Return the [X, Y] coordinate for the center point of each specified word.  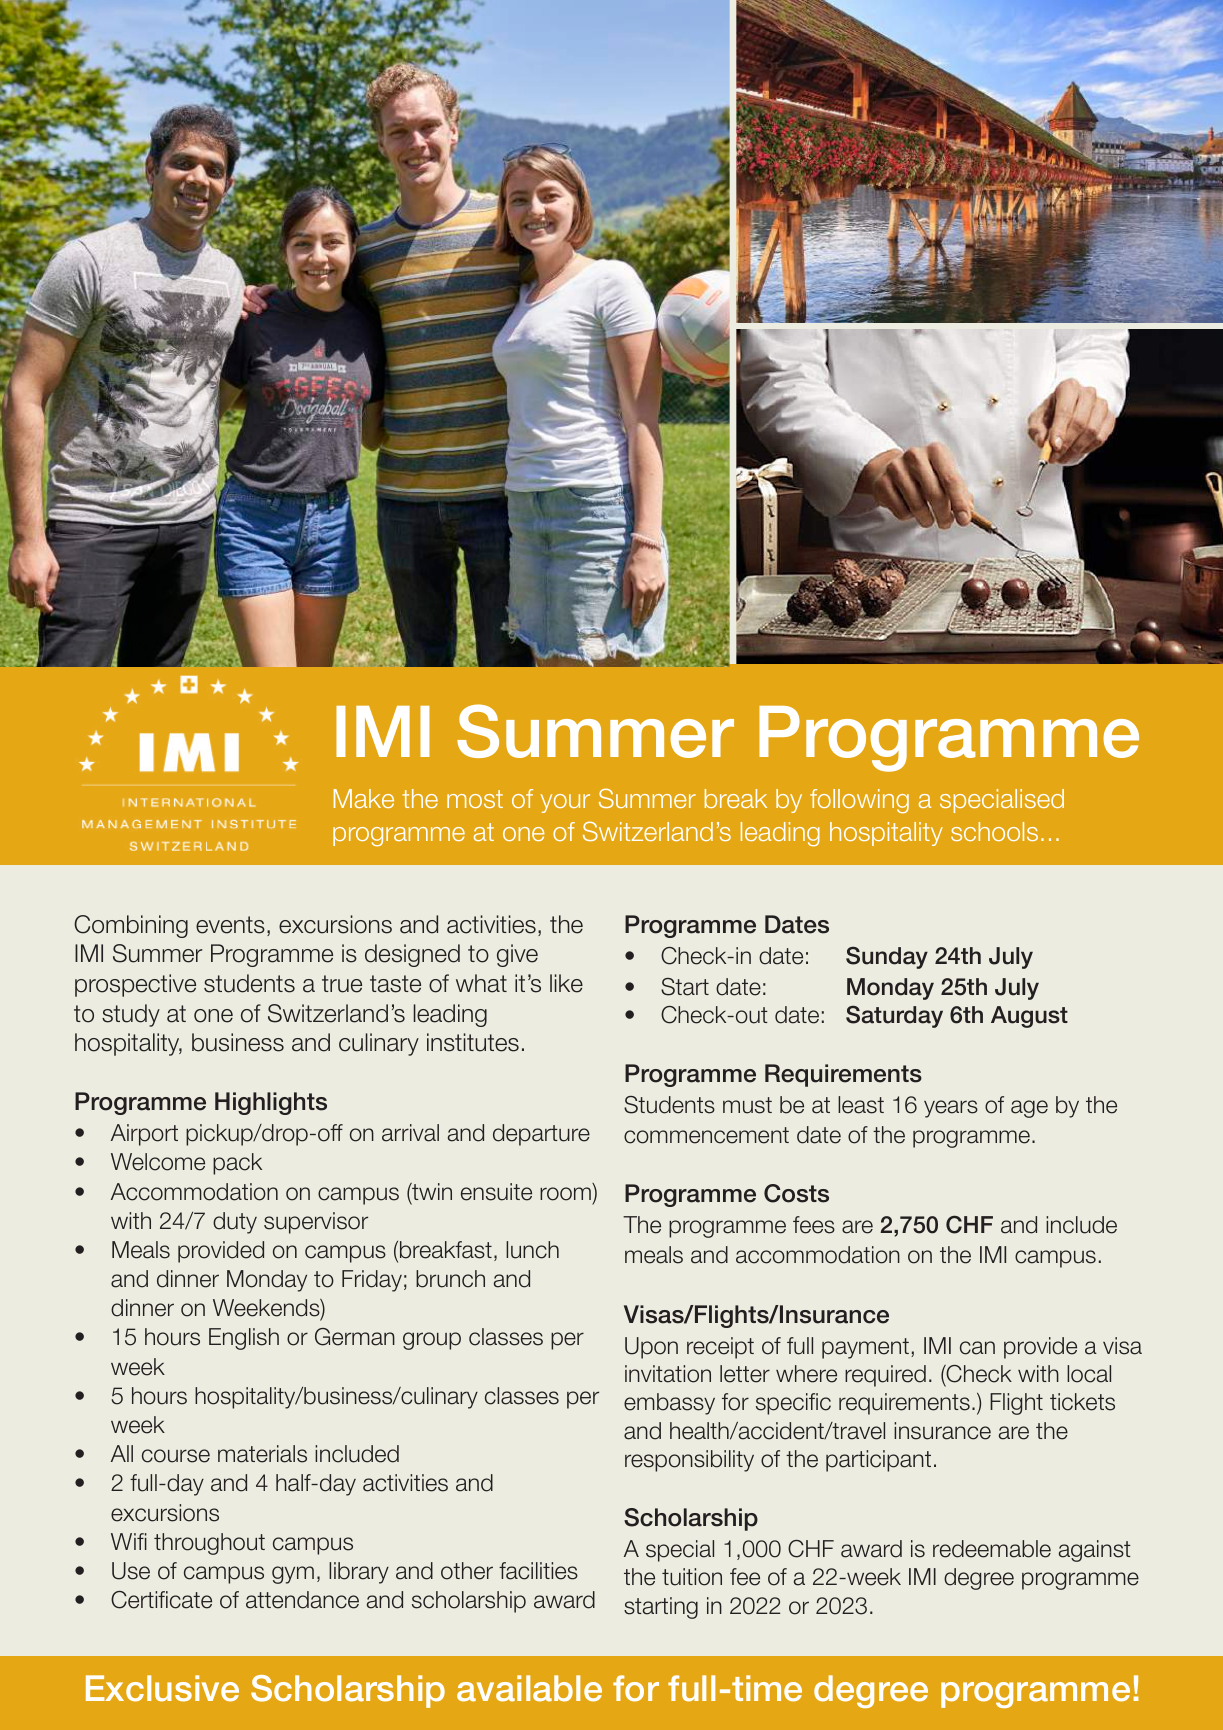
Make [364, 798]
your [565, 803]
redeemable [992, 1549]
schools [994, 831]
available [529, 1688]
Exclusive [162, 1688]
